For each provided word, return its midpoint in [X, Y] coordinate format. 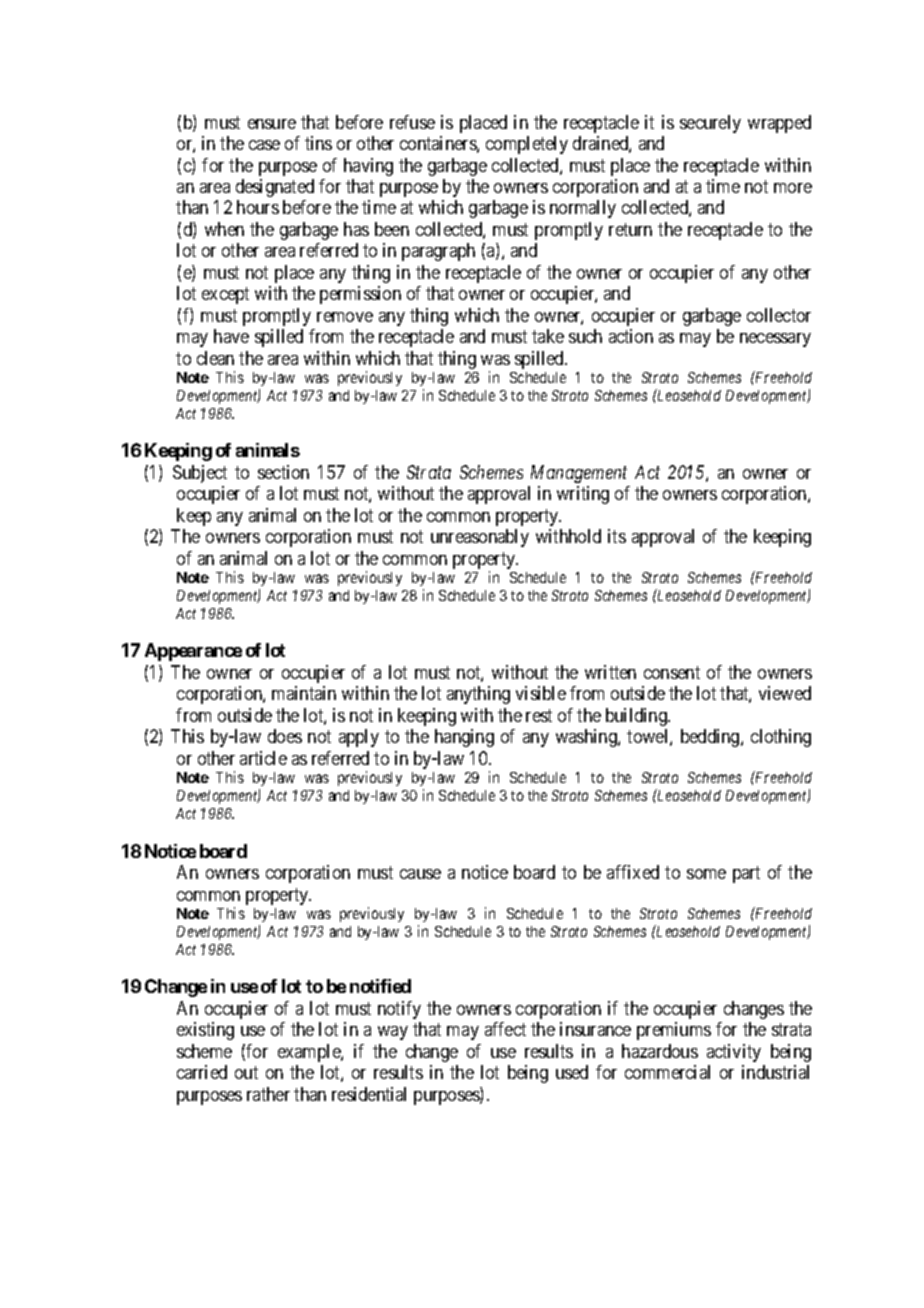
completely [527, 145]
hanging [464, 738]
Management [579, 474]
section [283, 472]
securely [710, 124]
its [617, 536]
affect [505, 1029]
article [263, 758]
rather [268, 1094]
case [264, 145]
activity [734, 1053]
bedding [711, 738]
